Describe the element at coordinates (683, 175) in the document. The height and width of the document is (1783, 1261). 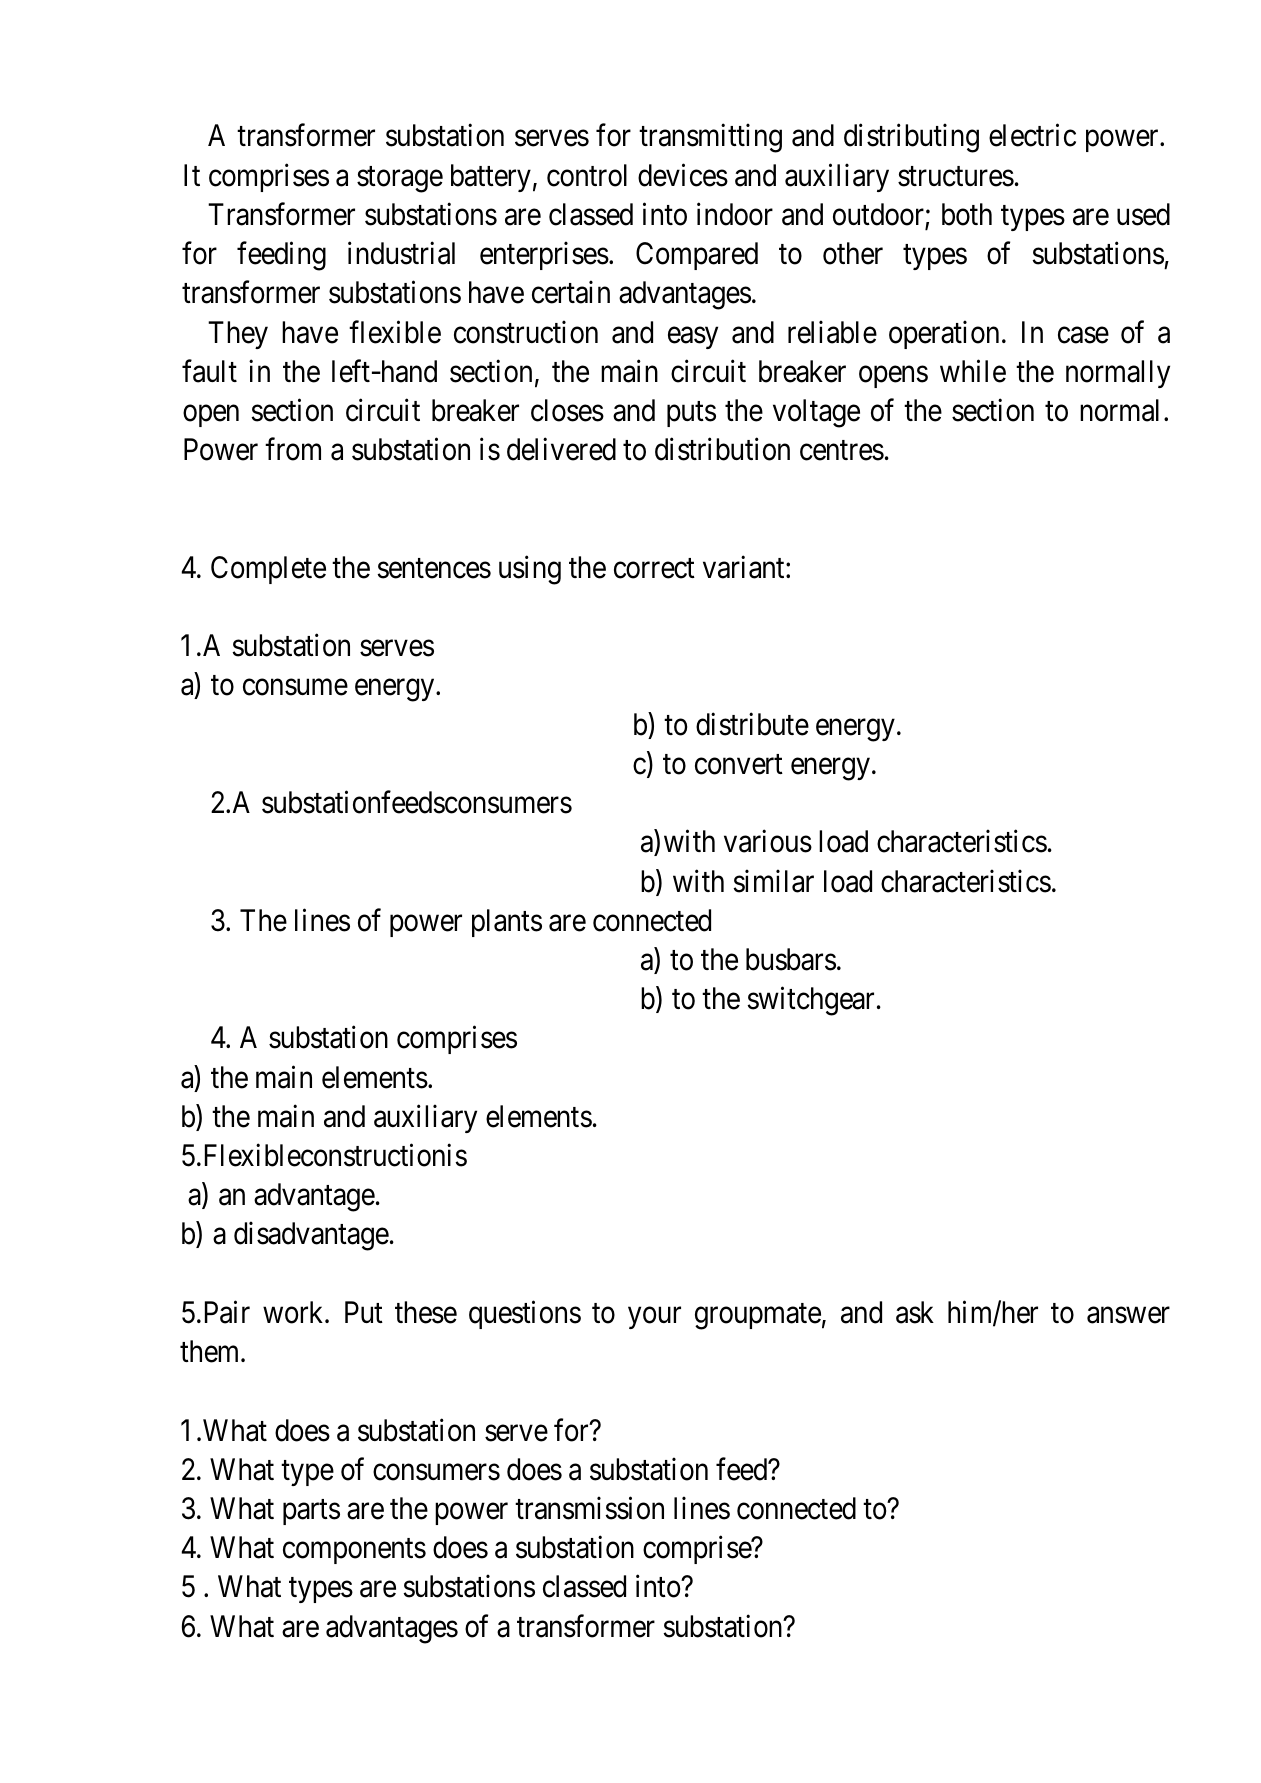
I see `devices` at that location.
